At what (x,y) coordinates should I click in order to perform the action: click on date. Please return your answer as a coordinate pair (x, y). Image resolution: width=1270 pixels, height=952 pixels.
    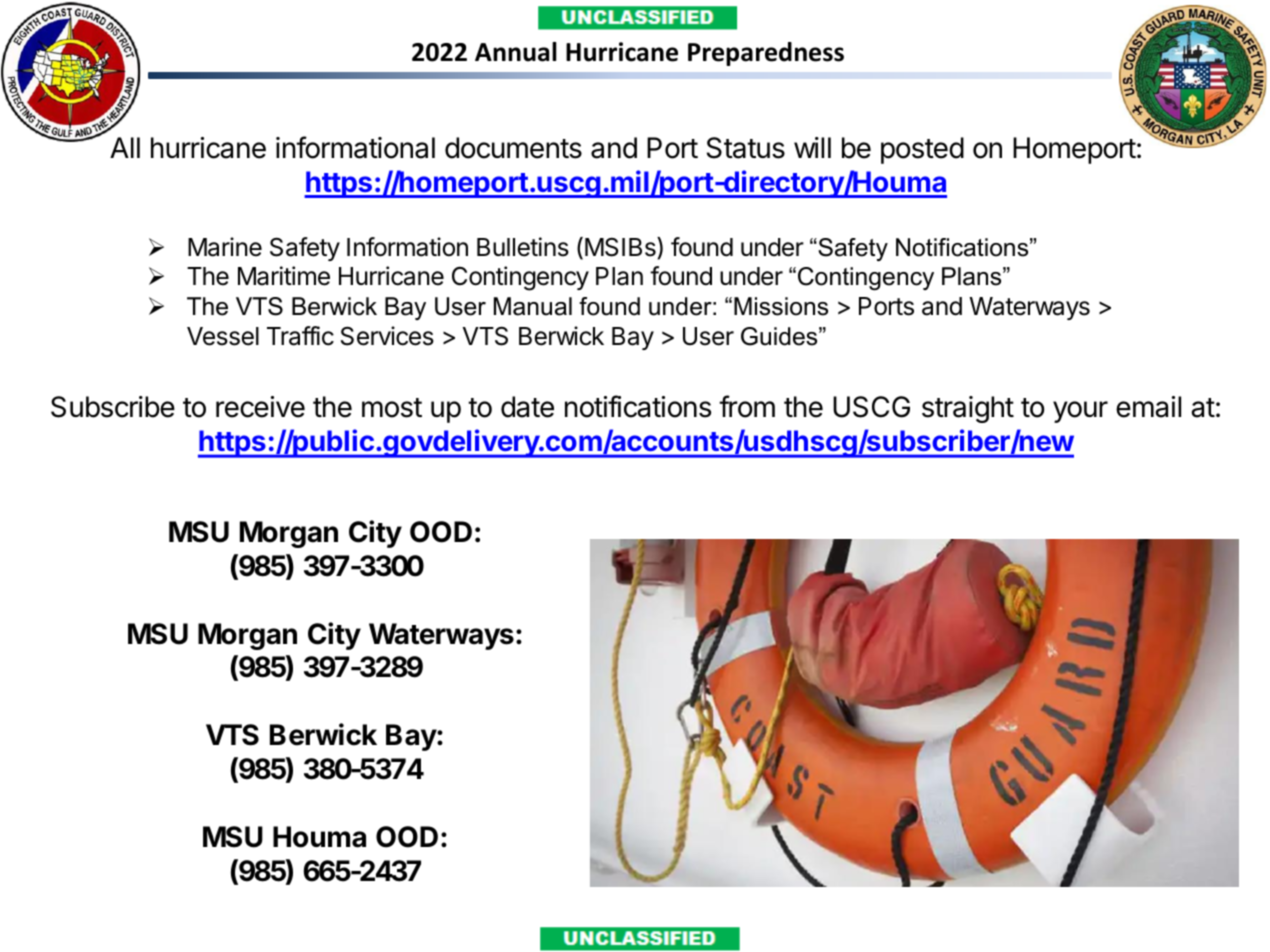
    Looking at the image, I should click on (527, 407).
